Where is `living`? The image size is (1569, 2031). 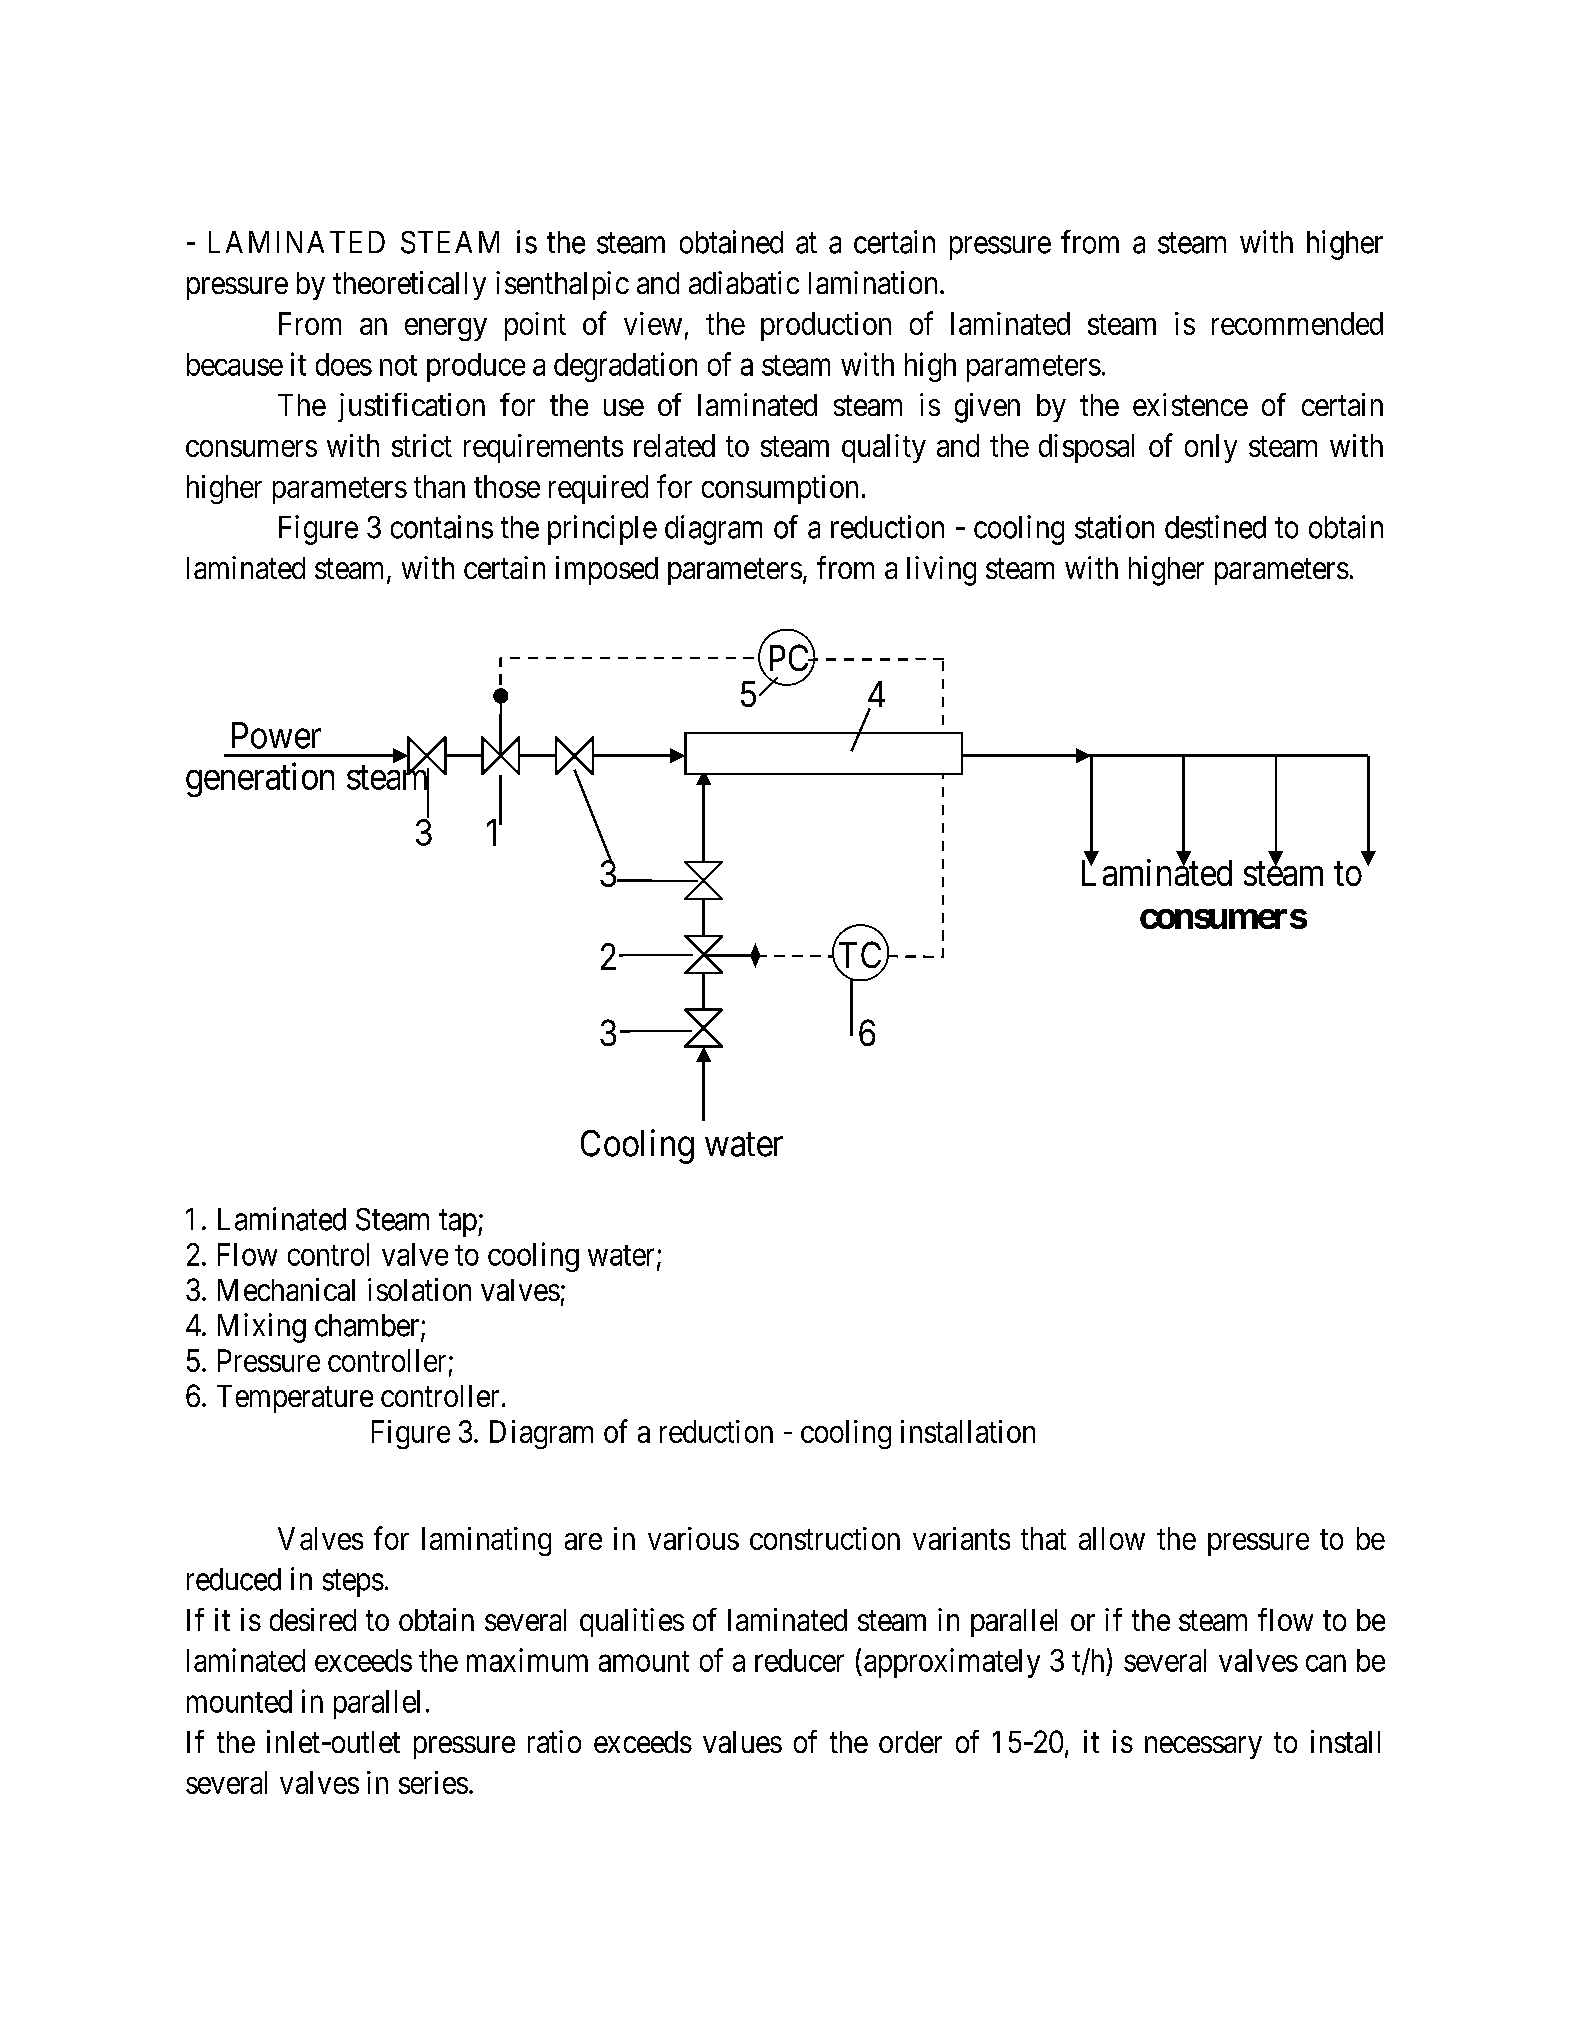
living is located at coordinates (941, 571).
